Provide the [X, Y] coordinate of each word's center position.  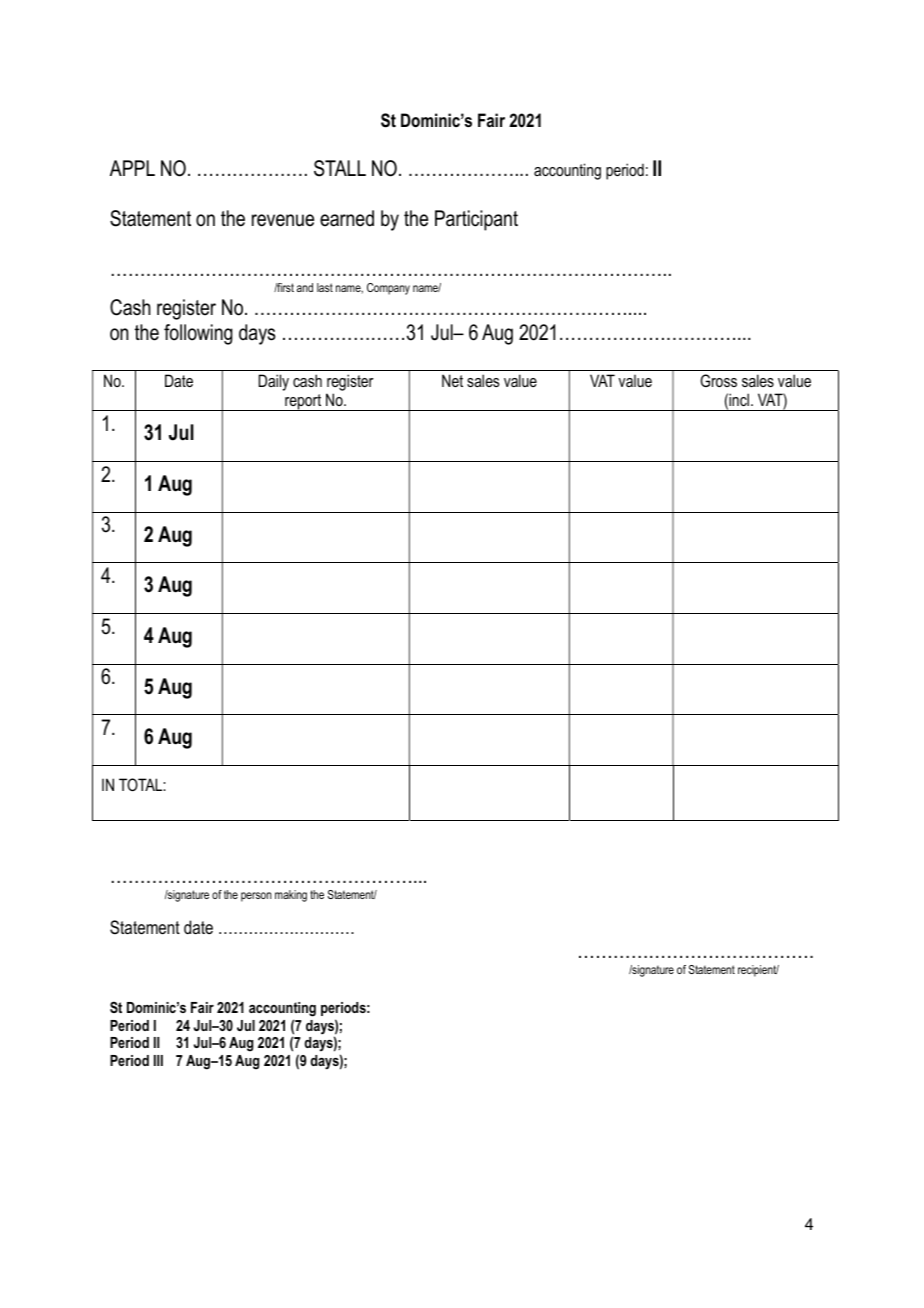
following [198, 334]
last [325, 287]
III [158, 1060]
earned [347, 218]
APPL [132, 168]
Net [452, 380]
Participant [476, 220]
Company [388, 289]
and [305, 287]
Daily [274, 382]
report [303, 402]
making [291, 896]
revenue [283, 220]
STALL [340, 168]
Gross [718, 380]
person [256, 897]
